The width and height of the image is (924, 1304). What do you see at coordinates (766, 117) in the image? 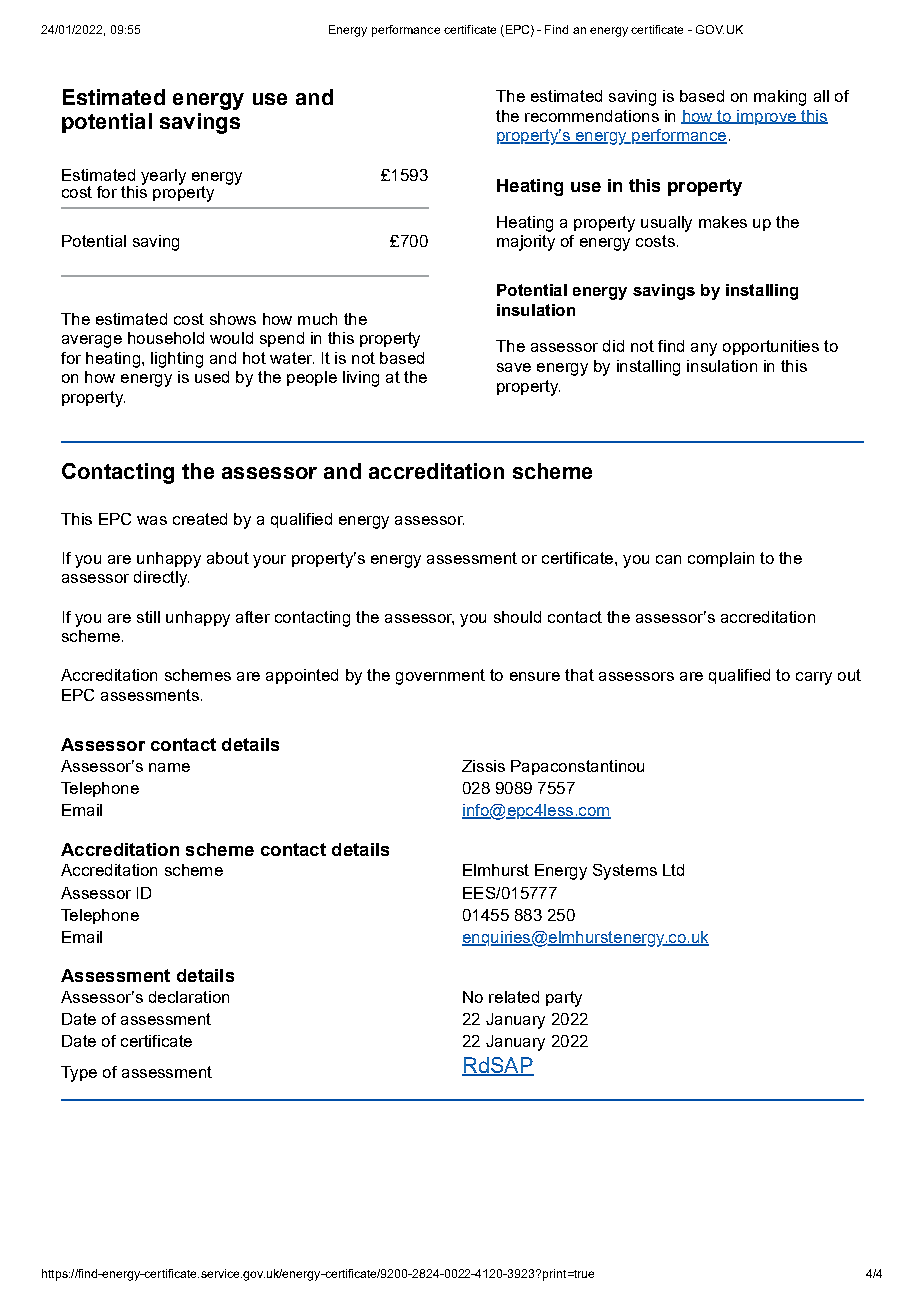
I see `improve` at bounding box center [766, 117].
